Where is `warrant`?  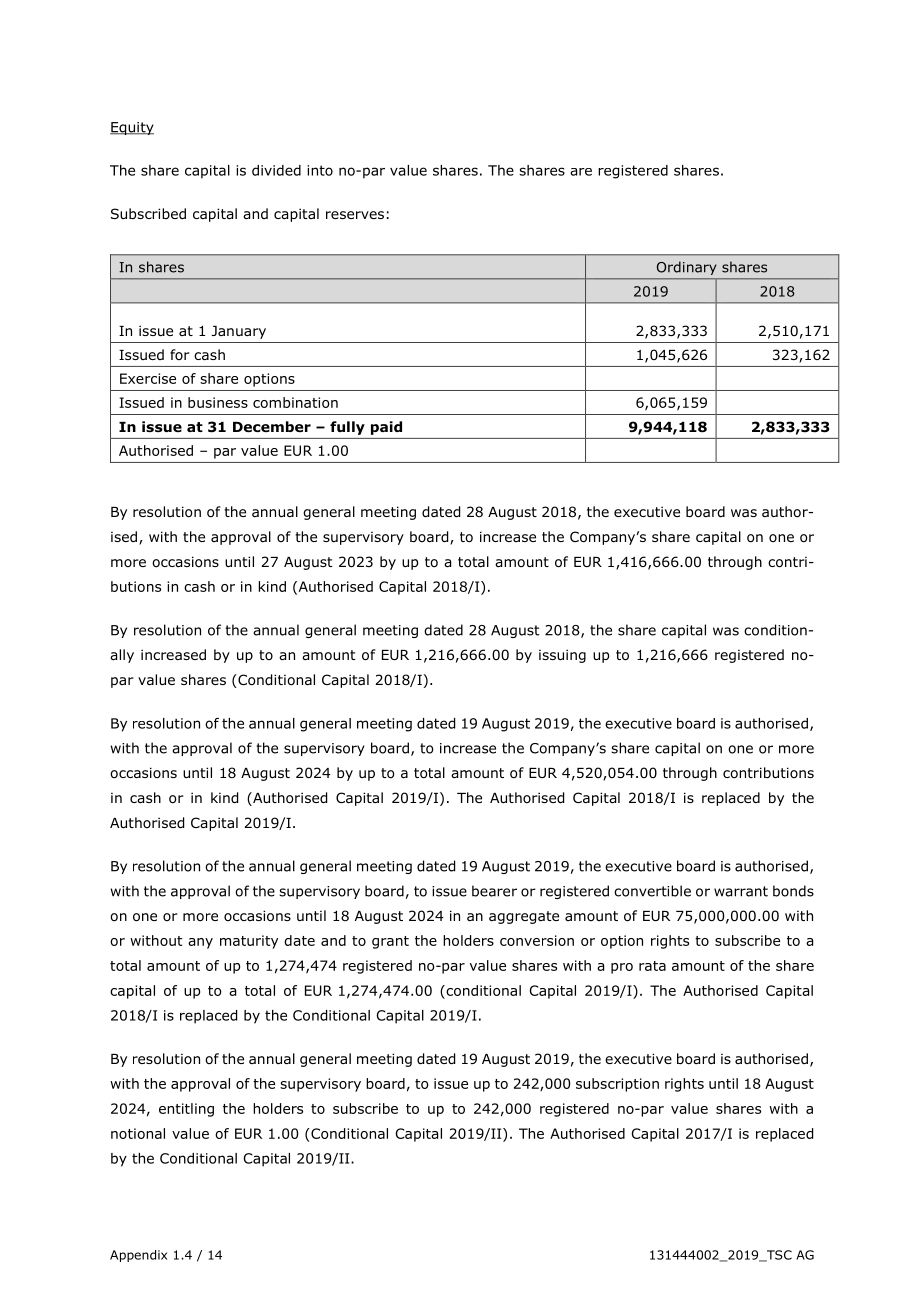
warrant is located at coordinates (741, 891).
